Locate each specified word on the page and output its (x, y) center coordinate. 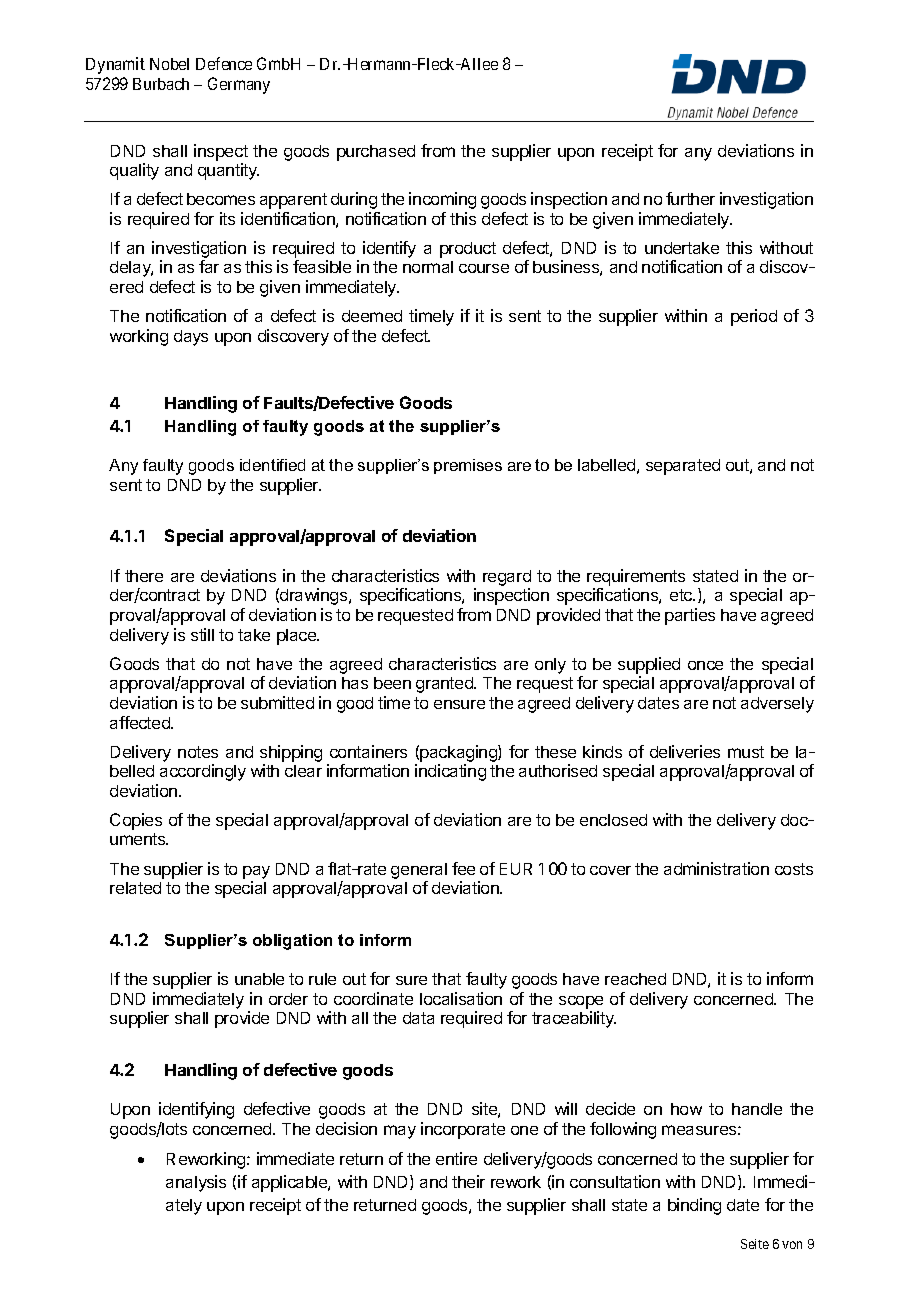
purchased (376, 153)
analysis (196, 1183)
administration (716, 868)
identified (272, 465)
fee (463, 868)
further (690, 198)
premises (468, 466)
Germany (239, 85)
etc (682, 595)
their (468, 1181)
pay (256, 872)
